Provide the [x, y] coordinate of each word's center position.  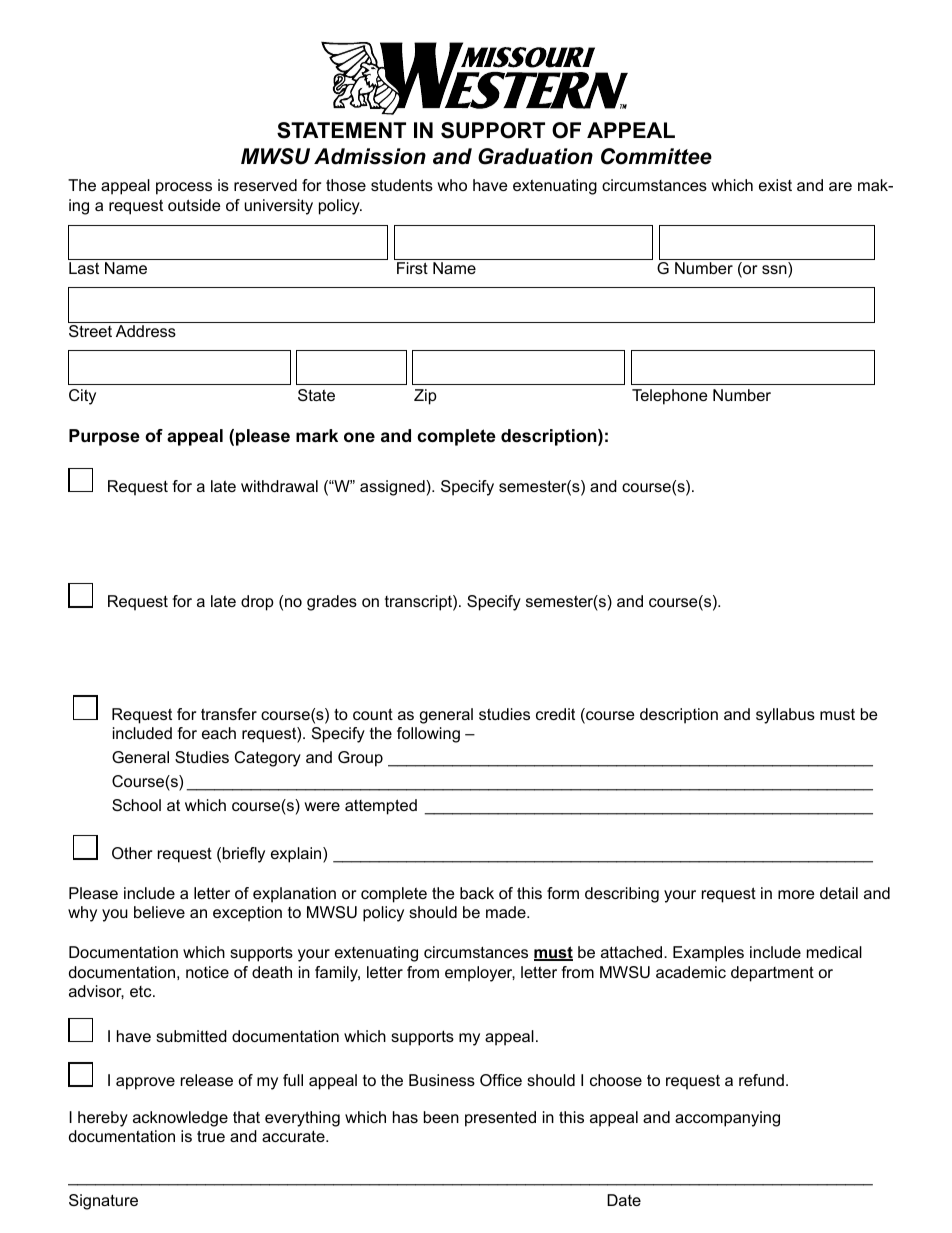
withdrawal [279, 486]
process [184, 188]
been [441, 1117]
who [452, 185]
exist [775, 185]
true [211, 1136]
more [796, 894]
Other [132, 853]
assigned [393, 488]
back [477, 893]
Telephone [670, 397]
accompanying [727, 1119]
